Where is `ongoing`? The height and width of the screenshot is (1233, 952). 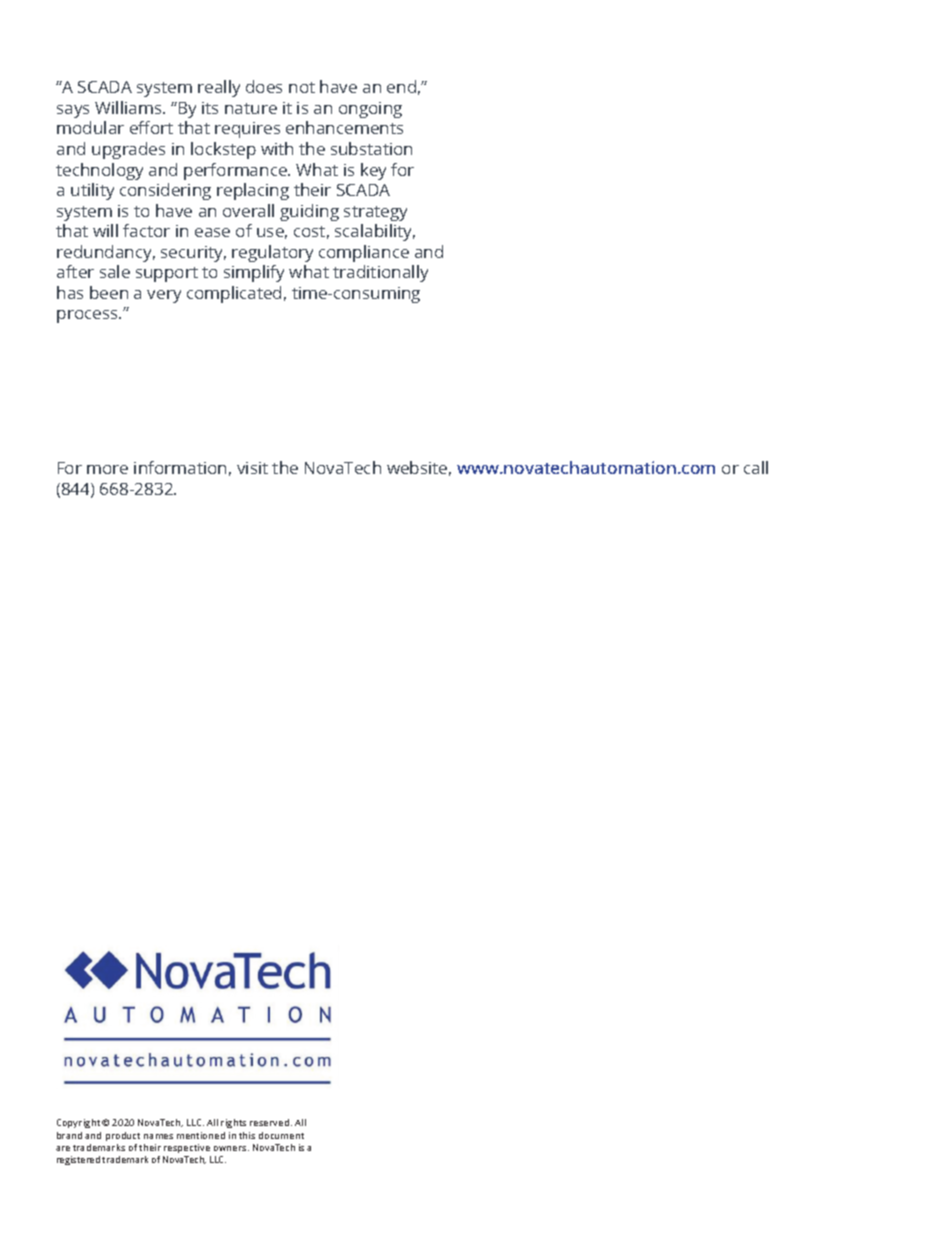 ongoing is located at coordinates (370, 110).
